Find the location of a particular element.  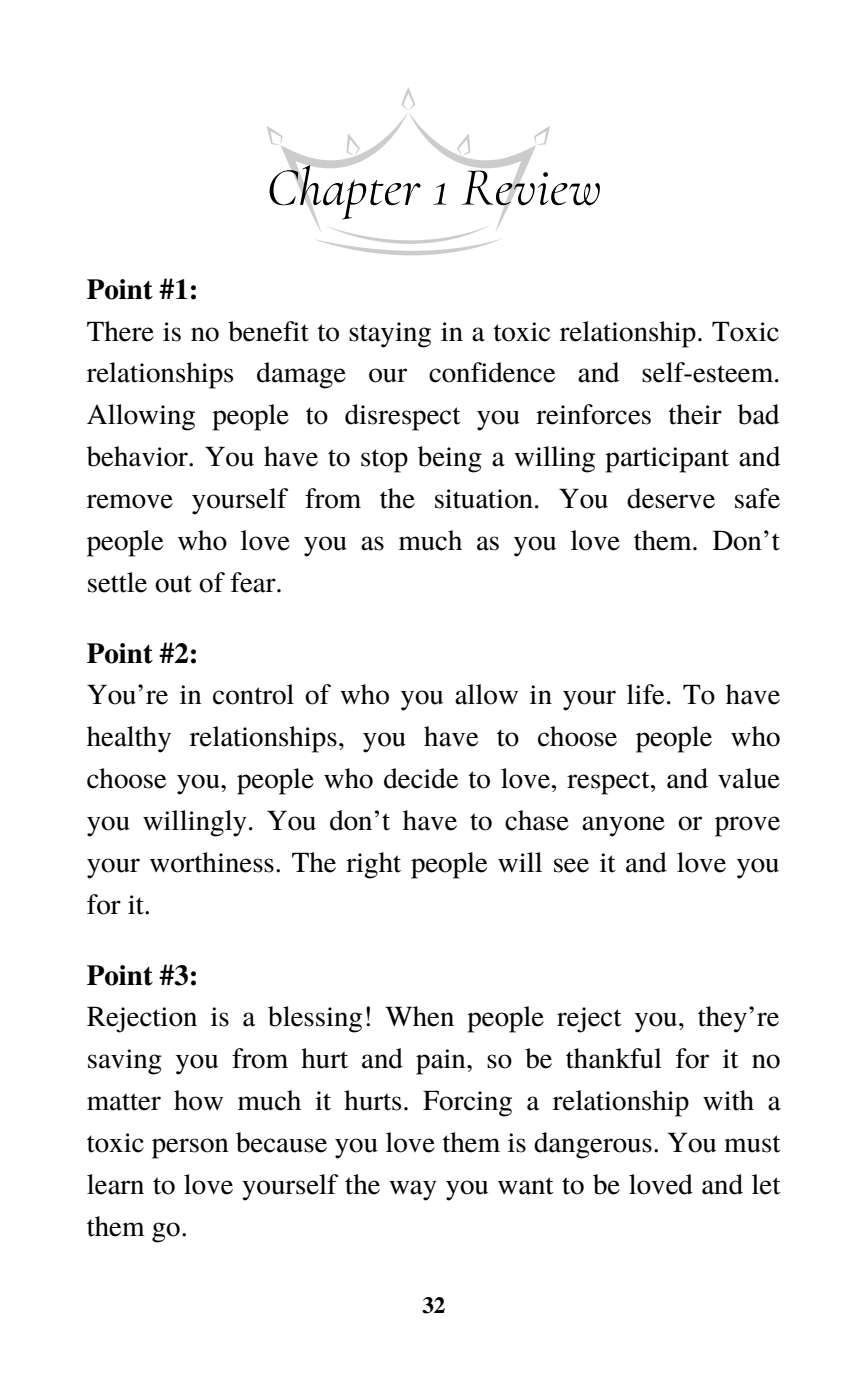

way is located at coordinates (413, 1190).
